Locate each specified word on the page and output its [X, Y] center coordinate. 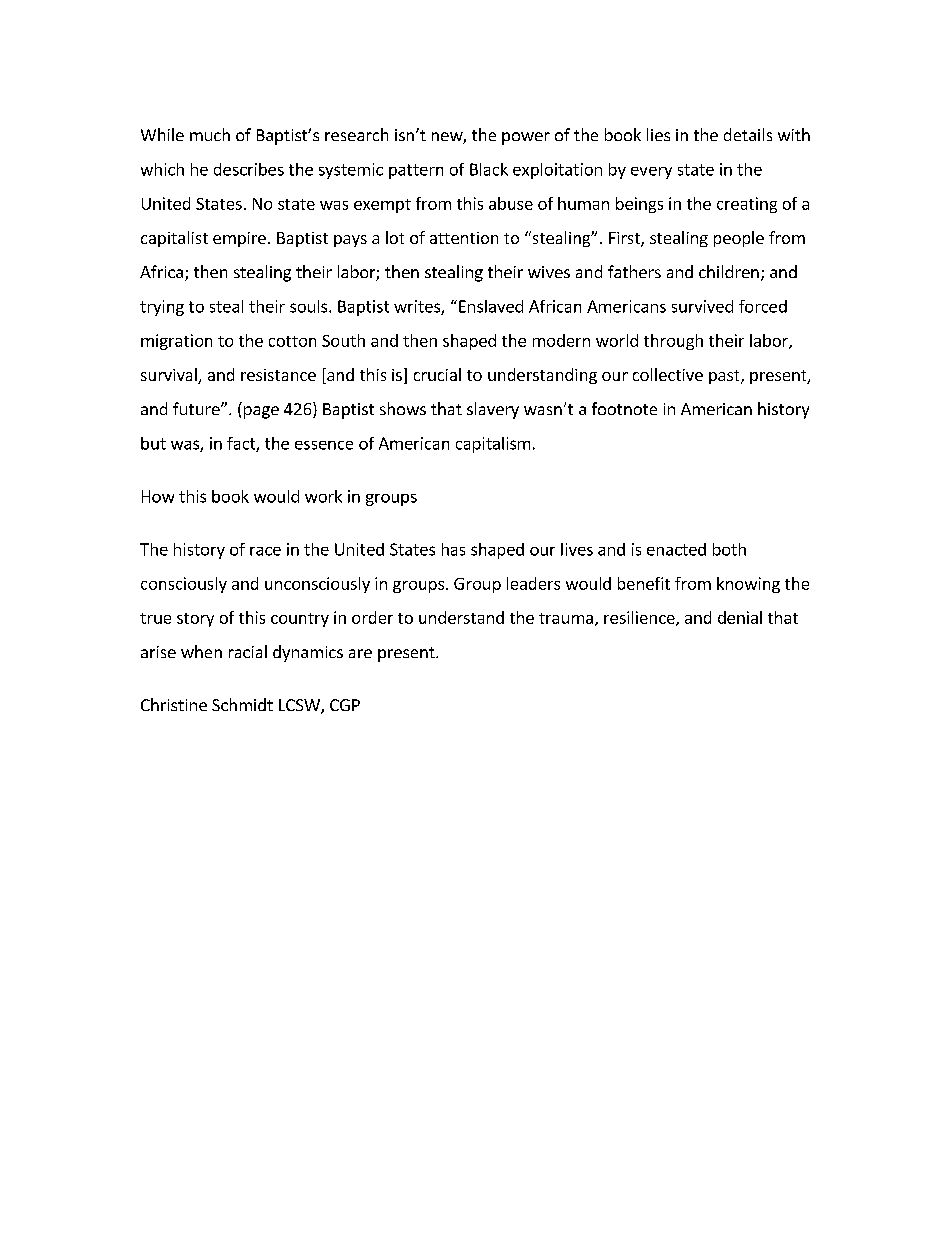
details [748, 134]
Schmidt [242, 704]
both [729, 549]
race [265, 551]
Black [489, 169]
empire [239, 239]
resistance [278, 375]
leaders [533, 583]
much [210, 134]
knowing [748, 585]
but [153, 443]
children [729, 271]
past [725, 377]
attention [464, 238]
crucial [437, 374]
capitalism [493, 445]
